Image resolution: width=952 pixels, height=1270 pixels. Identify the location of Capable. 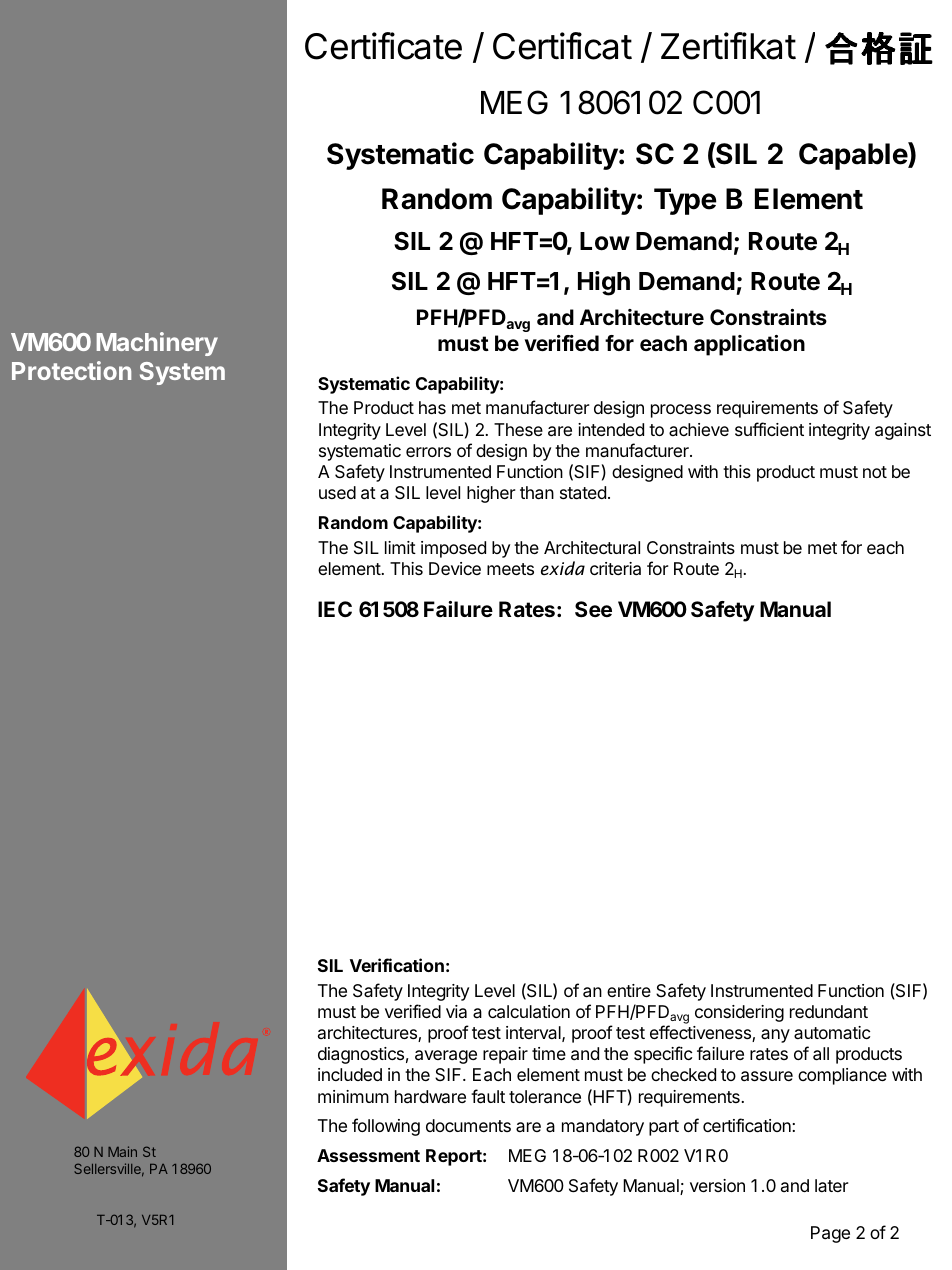
(854, 156).
